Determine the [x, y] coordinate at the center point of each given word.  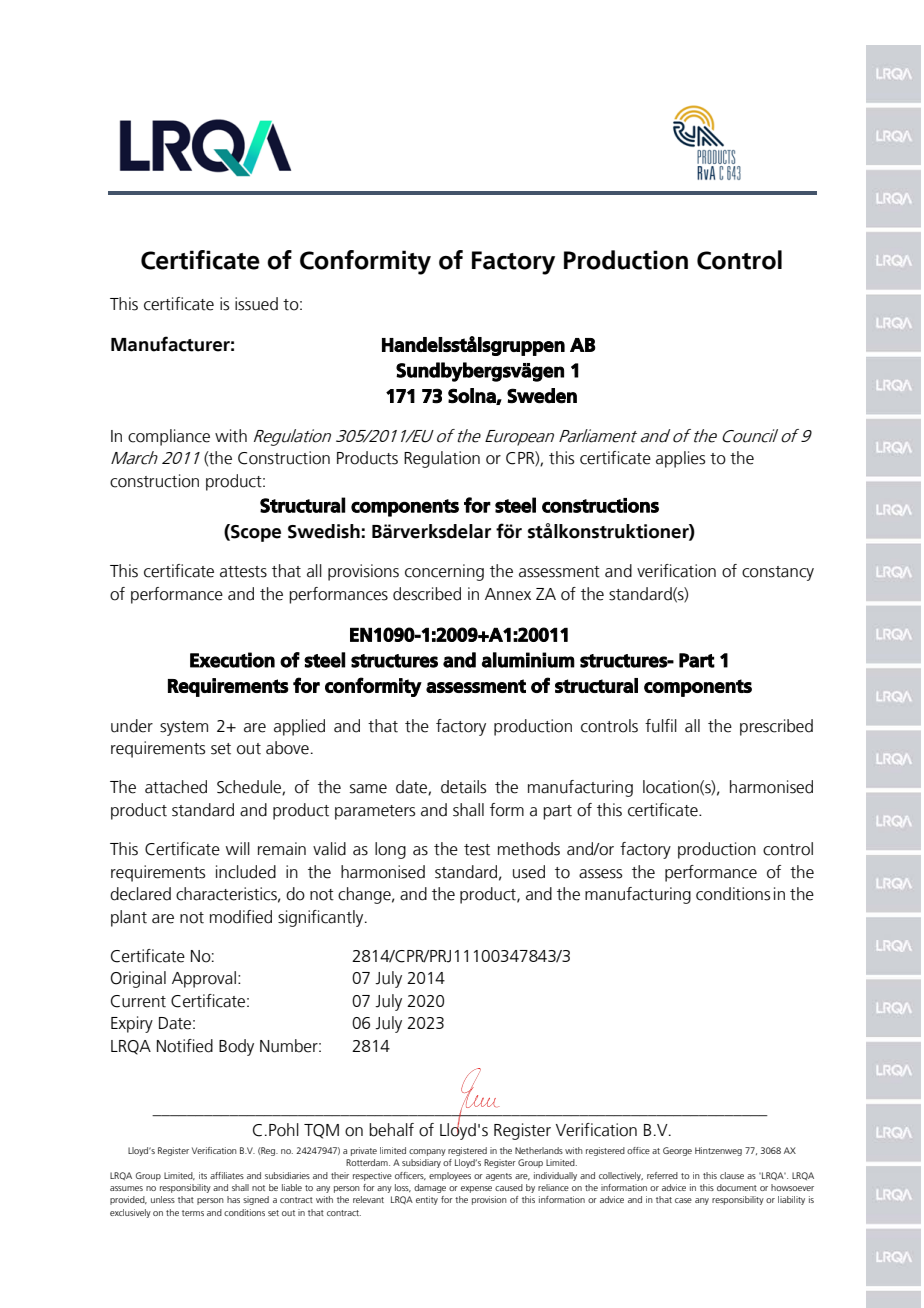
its [203, 1175]
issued [256, 304]
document [737, 1187]
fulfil [661, 726]
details [463, 787]
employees [450, 1176]
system [184, 728]
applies [680, 459]
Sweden [542, 396]
